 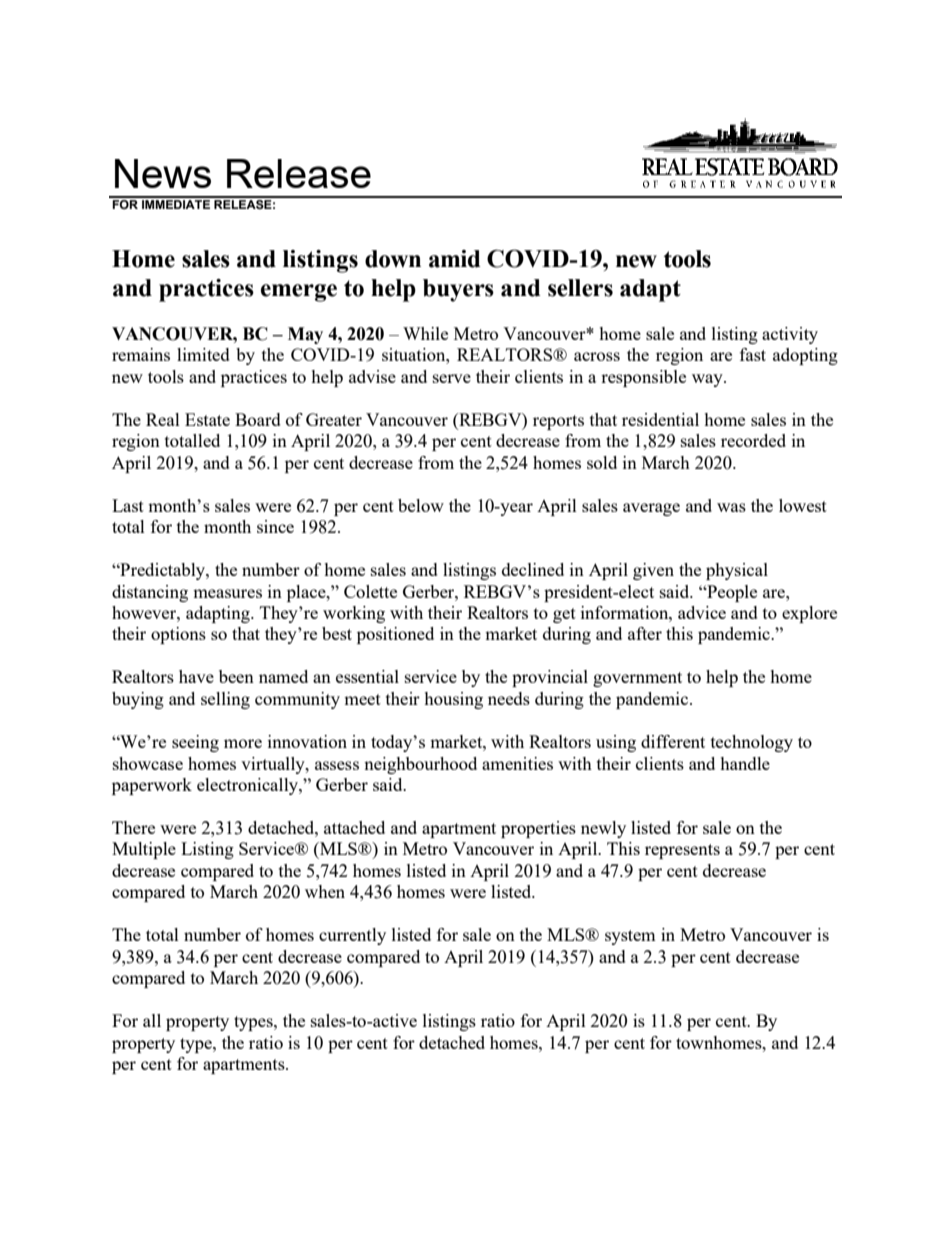 What do you see at coordinates (227, 593) in the page?
I see `measures` at bounding box center [227, 593].
